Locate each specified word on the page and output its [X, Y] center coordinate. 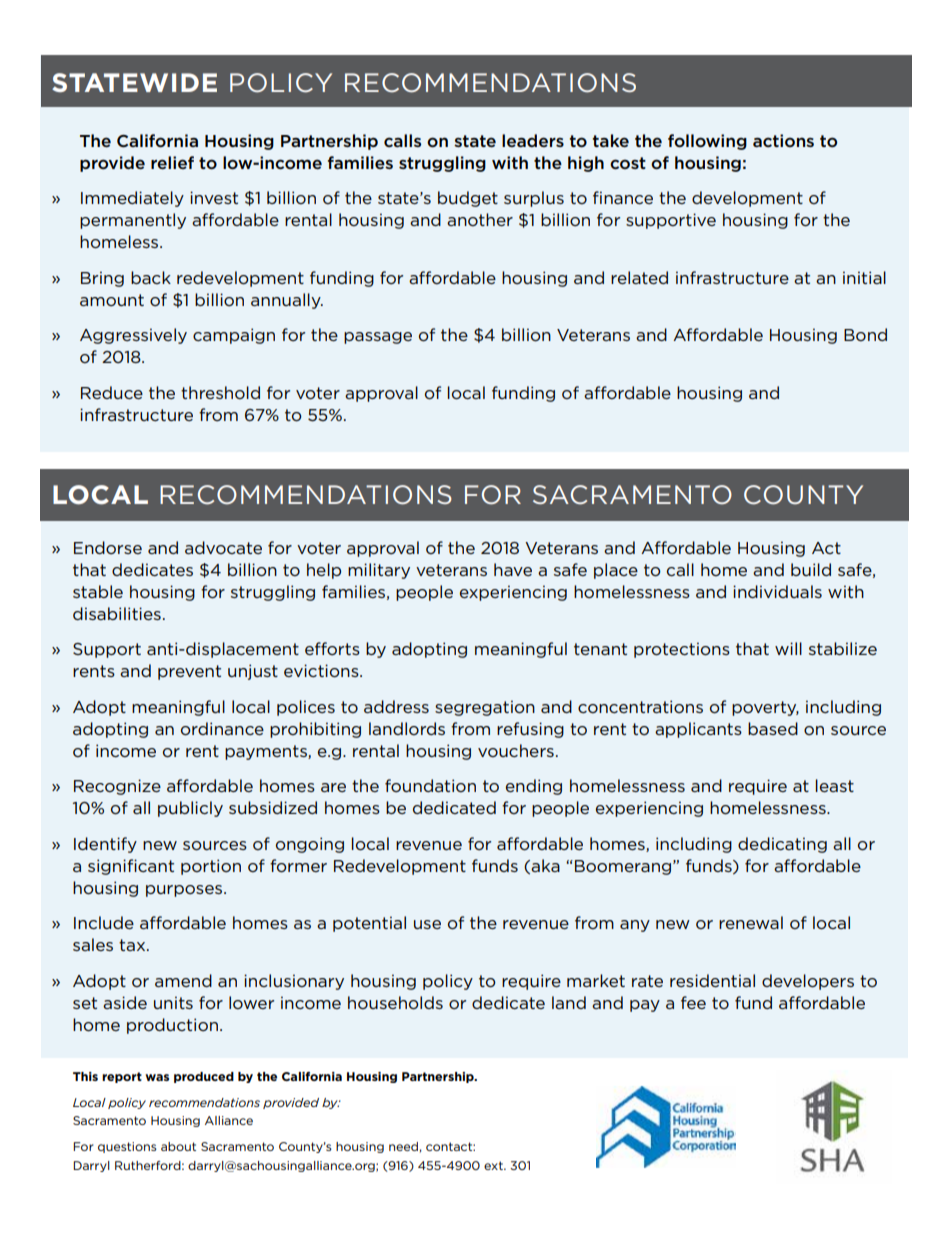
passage [378, 338]
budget [468, 199]
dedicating [782, 845]
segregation [485, 708]
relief [172, 162]
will [788, 648]
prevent [189, 672]
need [403, 1146]
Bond [865, 334]
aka [545, 865]
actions [783, 140]
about [178, 1146]
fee [693, 1002]
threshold [220, 392]
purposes [185, 891]
